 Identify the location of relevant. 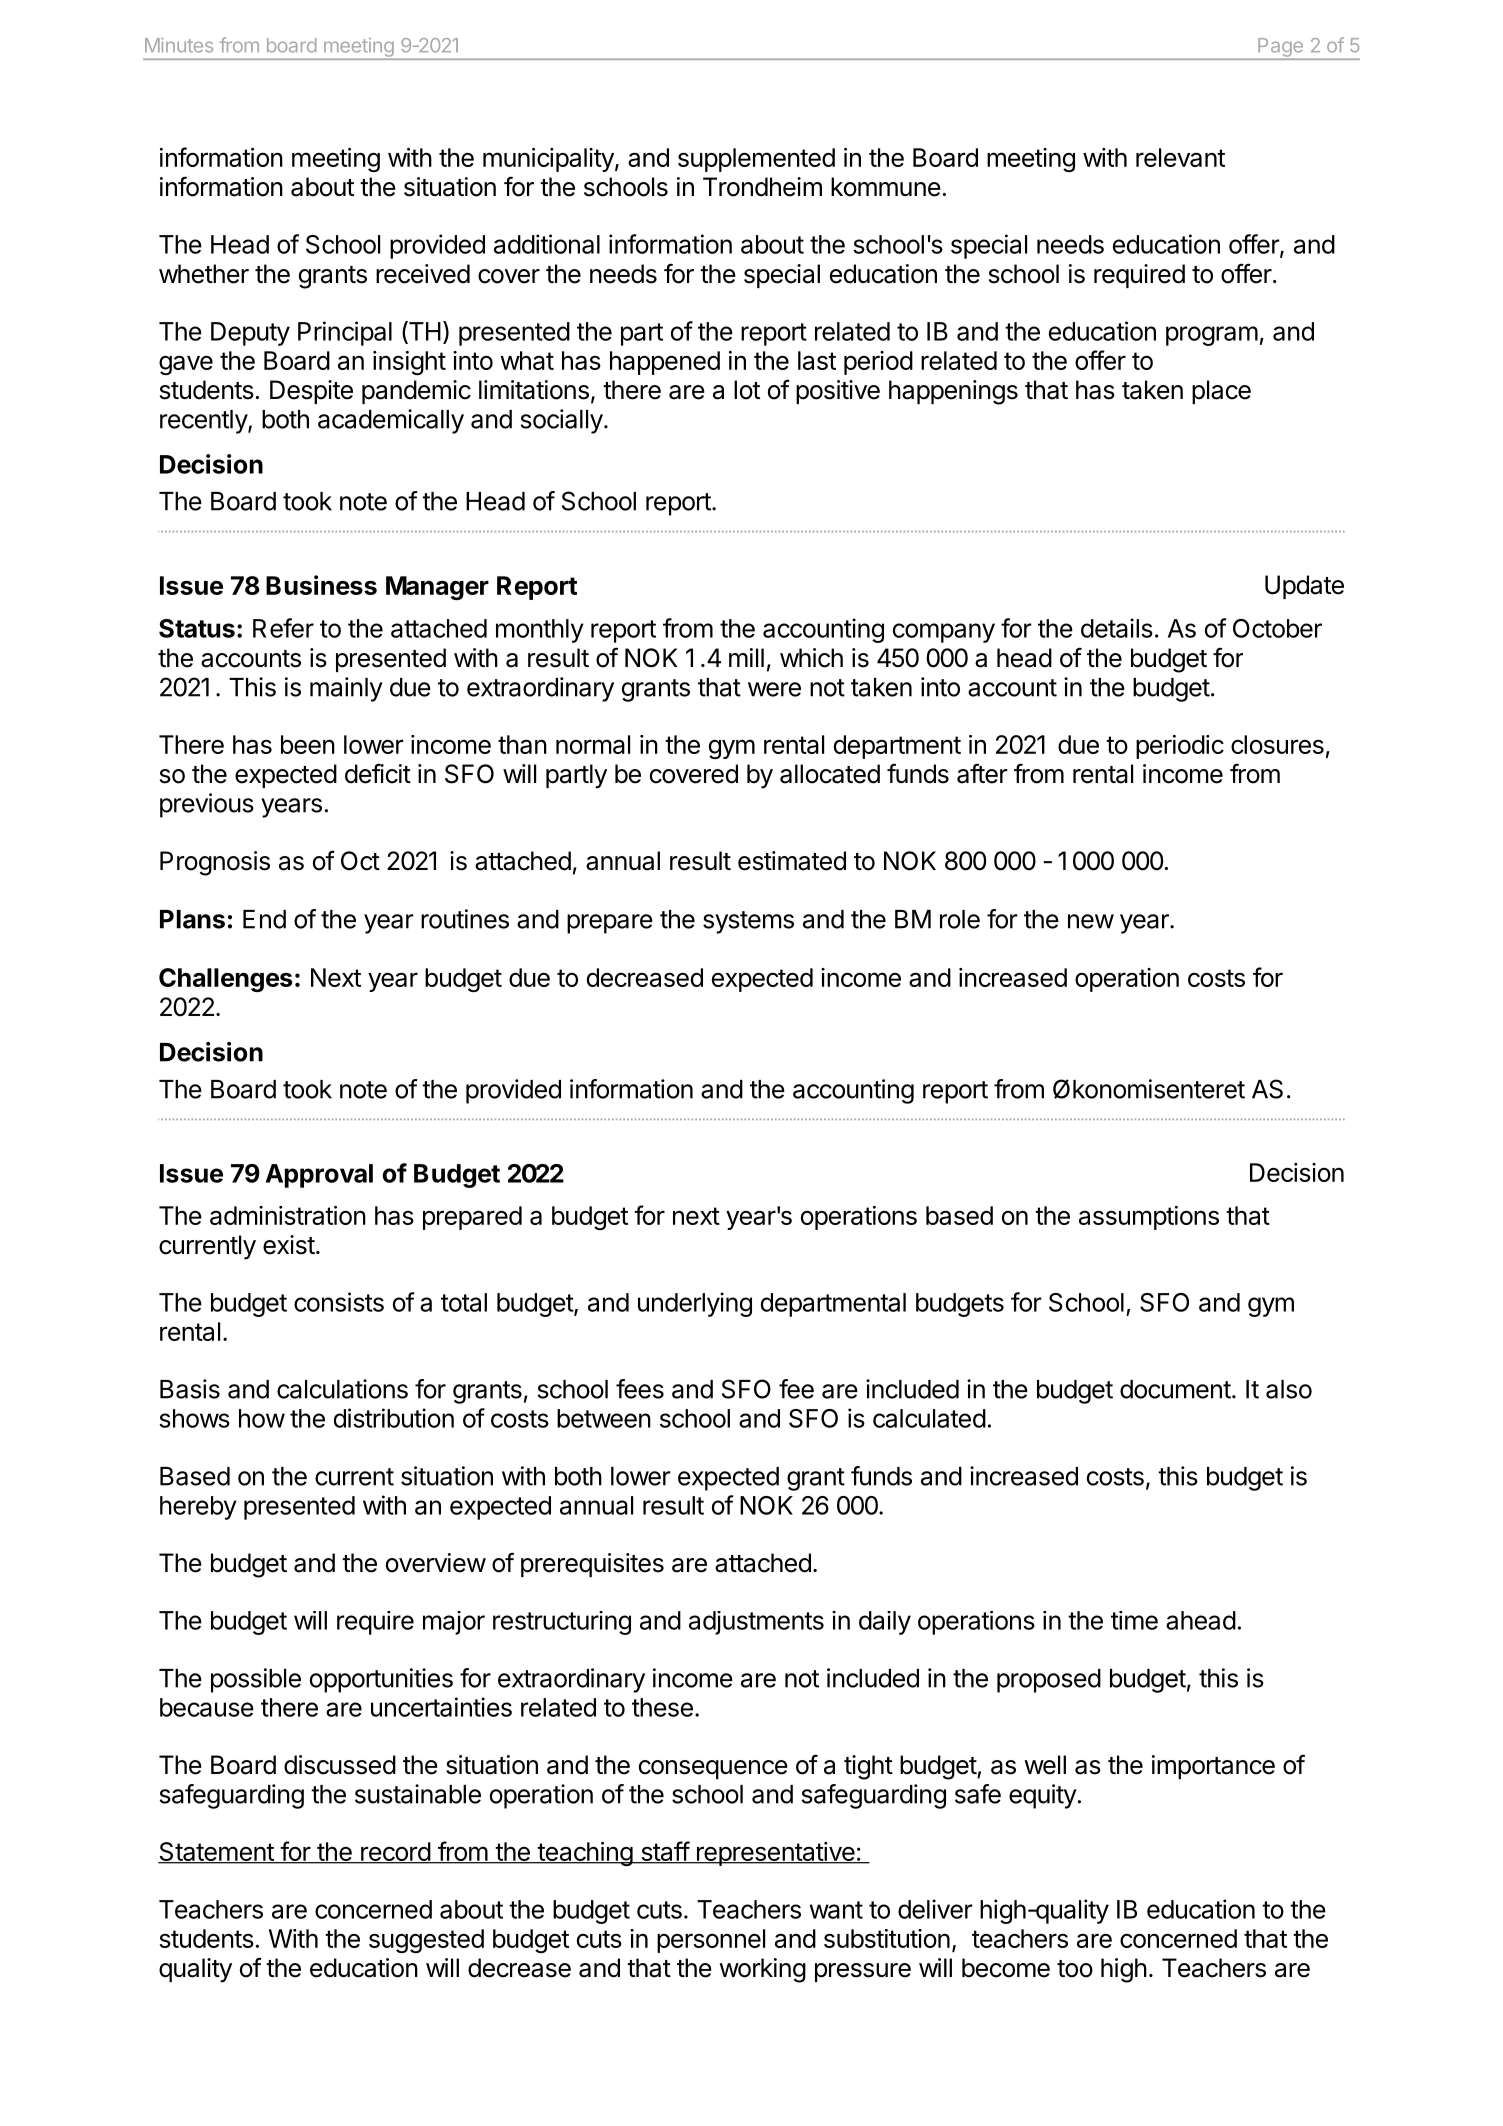
(1180, 157).
